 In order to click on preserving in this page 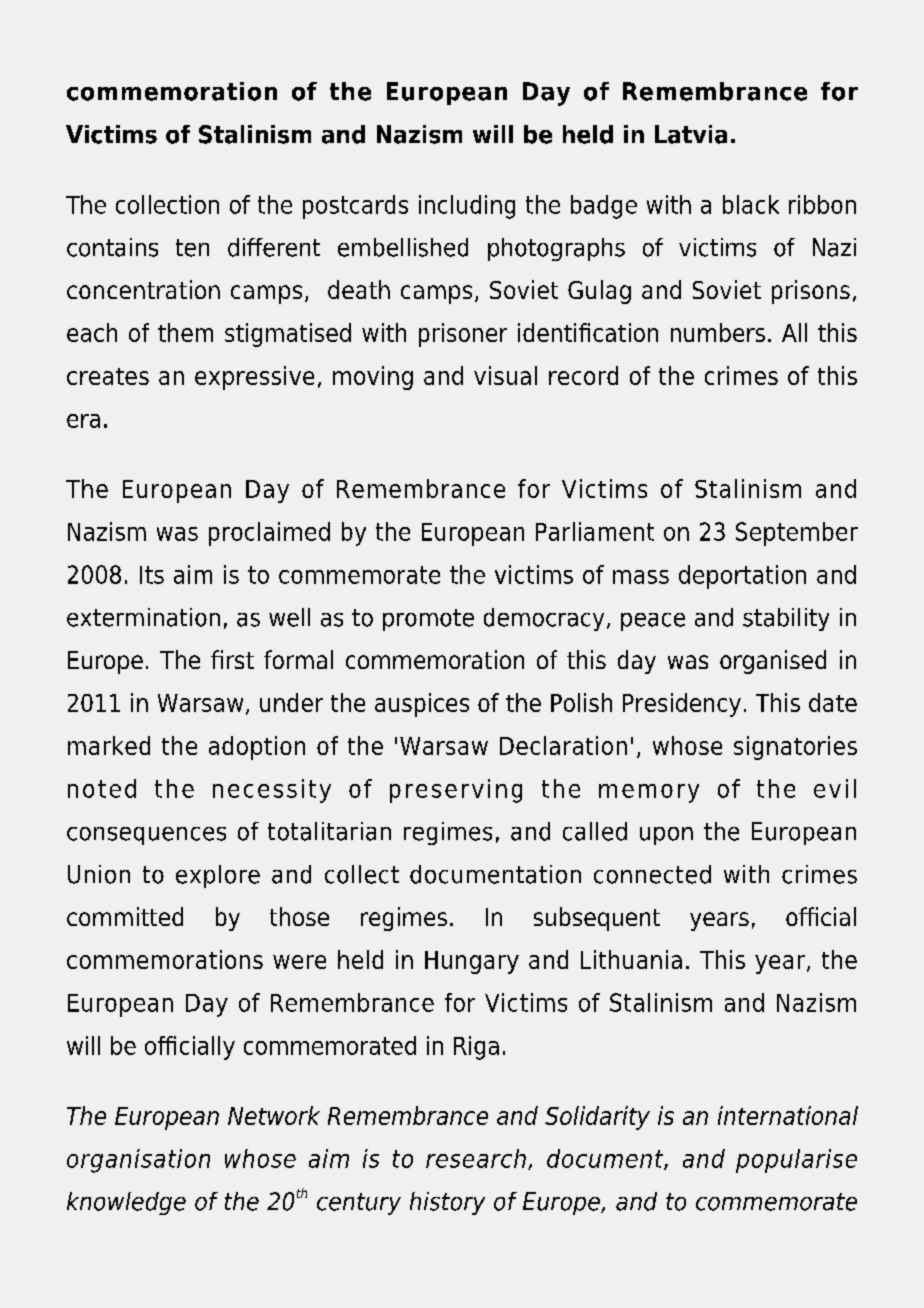, I will do `click(456, 791)`.
